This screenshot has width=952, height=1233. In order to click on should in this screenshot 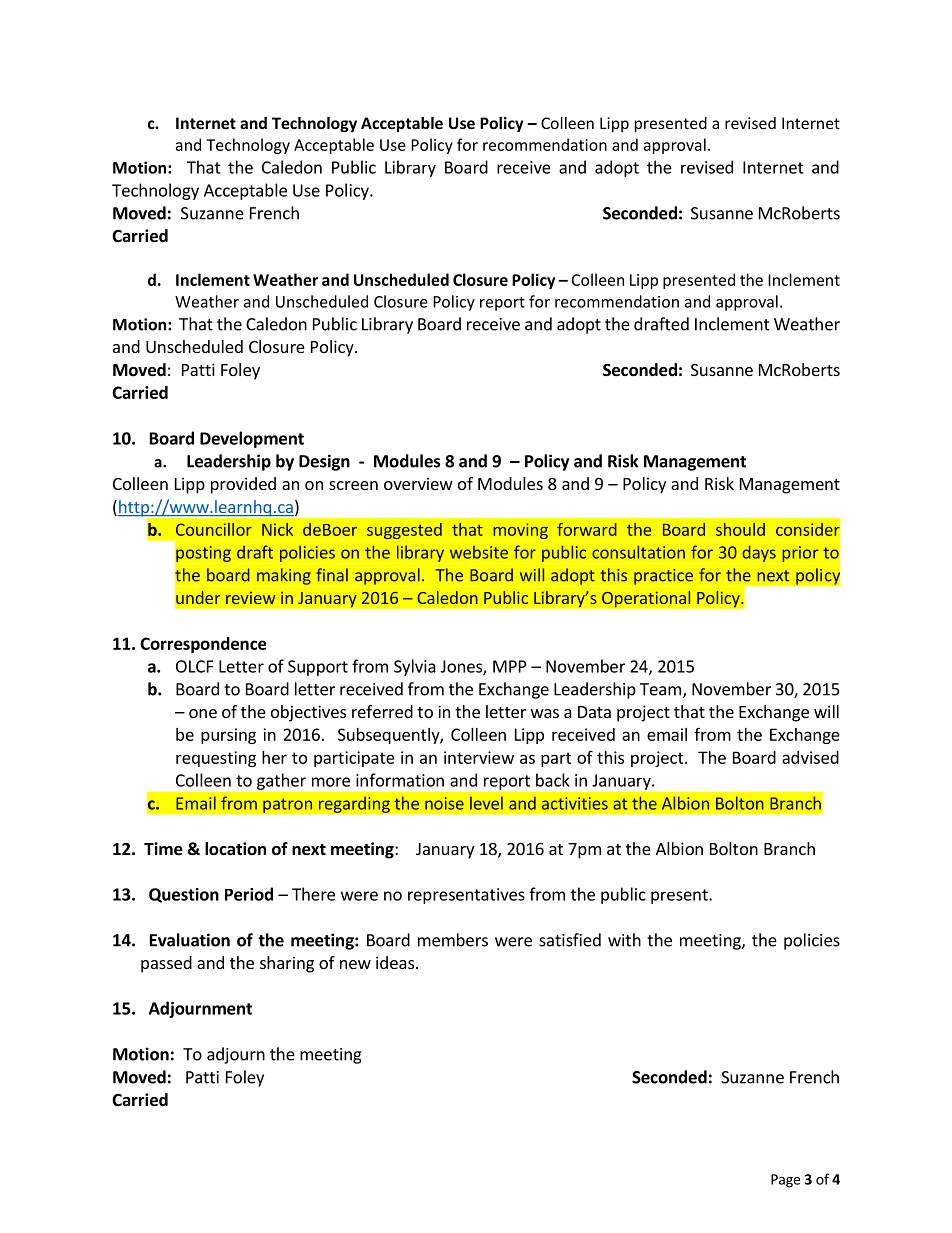, I will do `click(740, 529)`.
